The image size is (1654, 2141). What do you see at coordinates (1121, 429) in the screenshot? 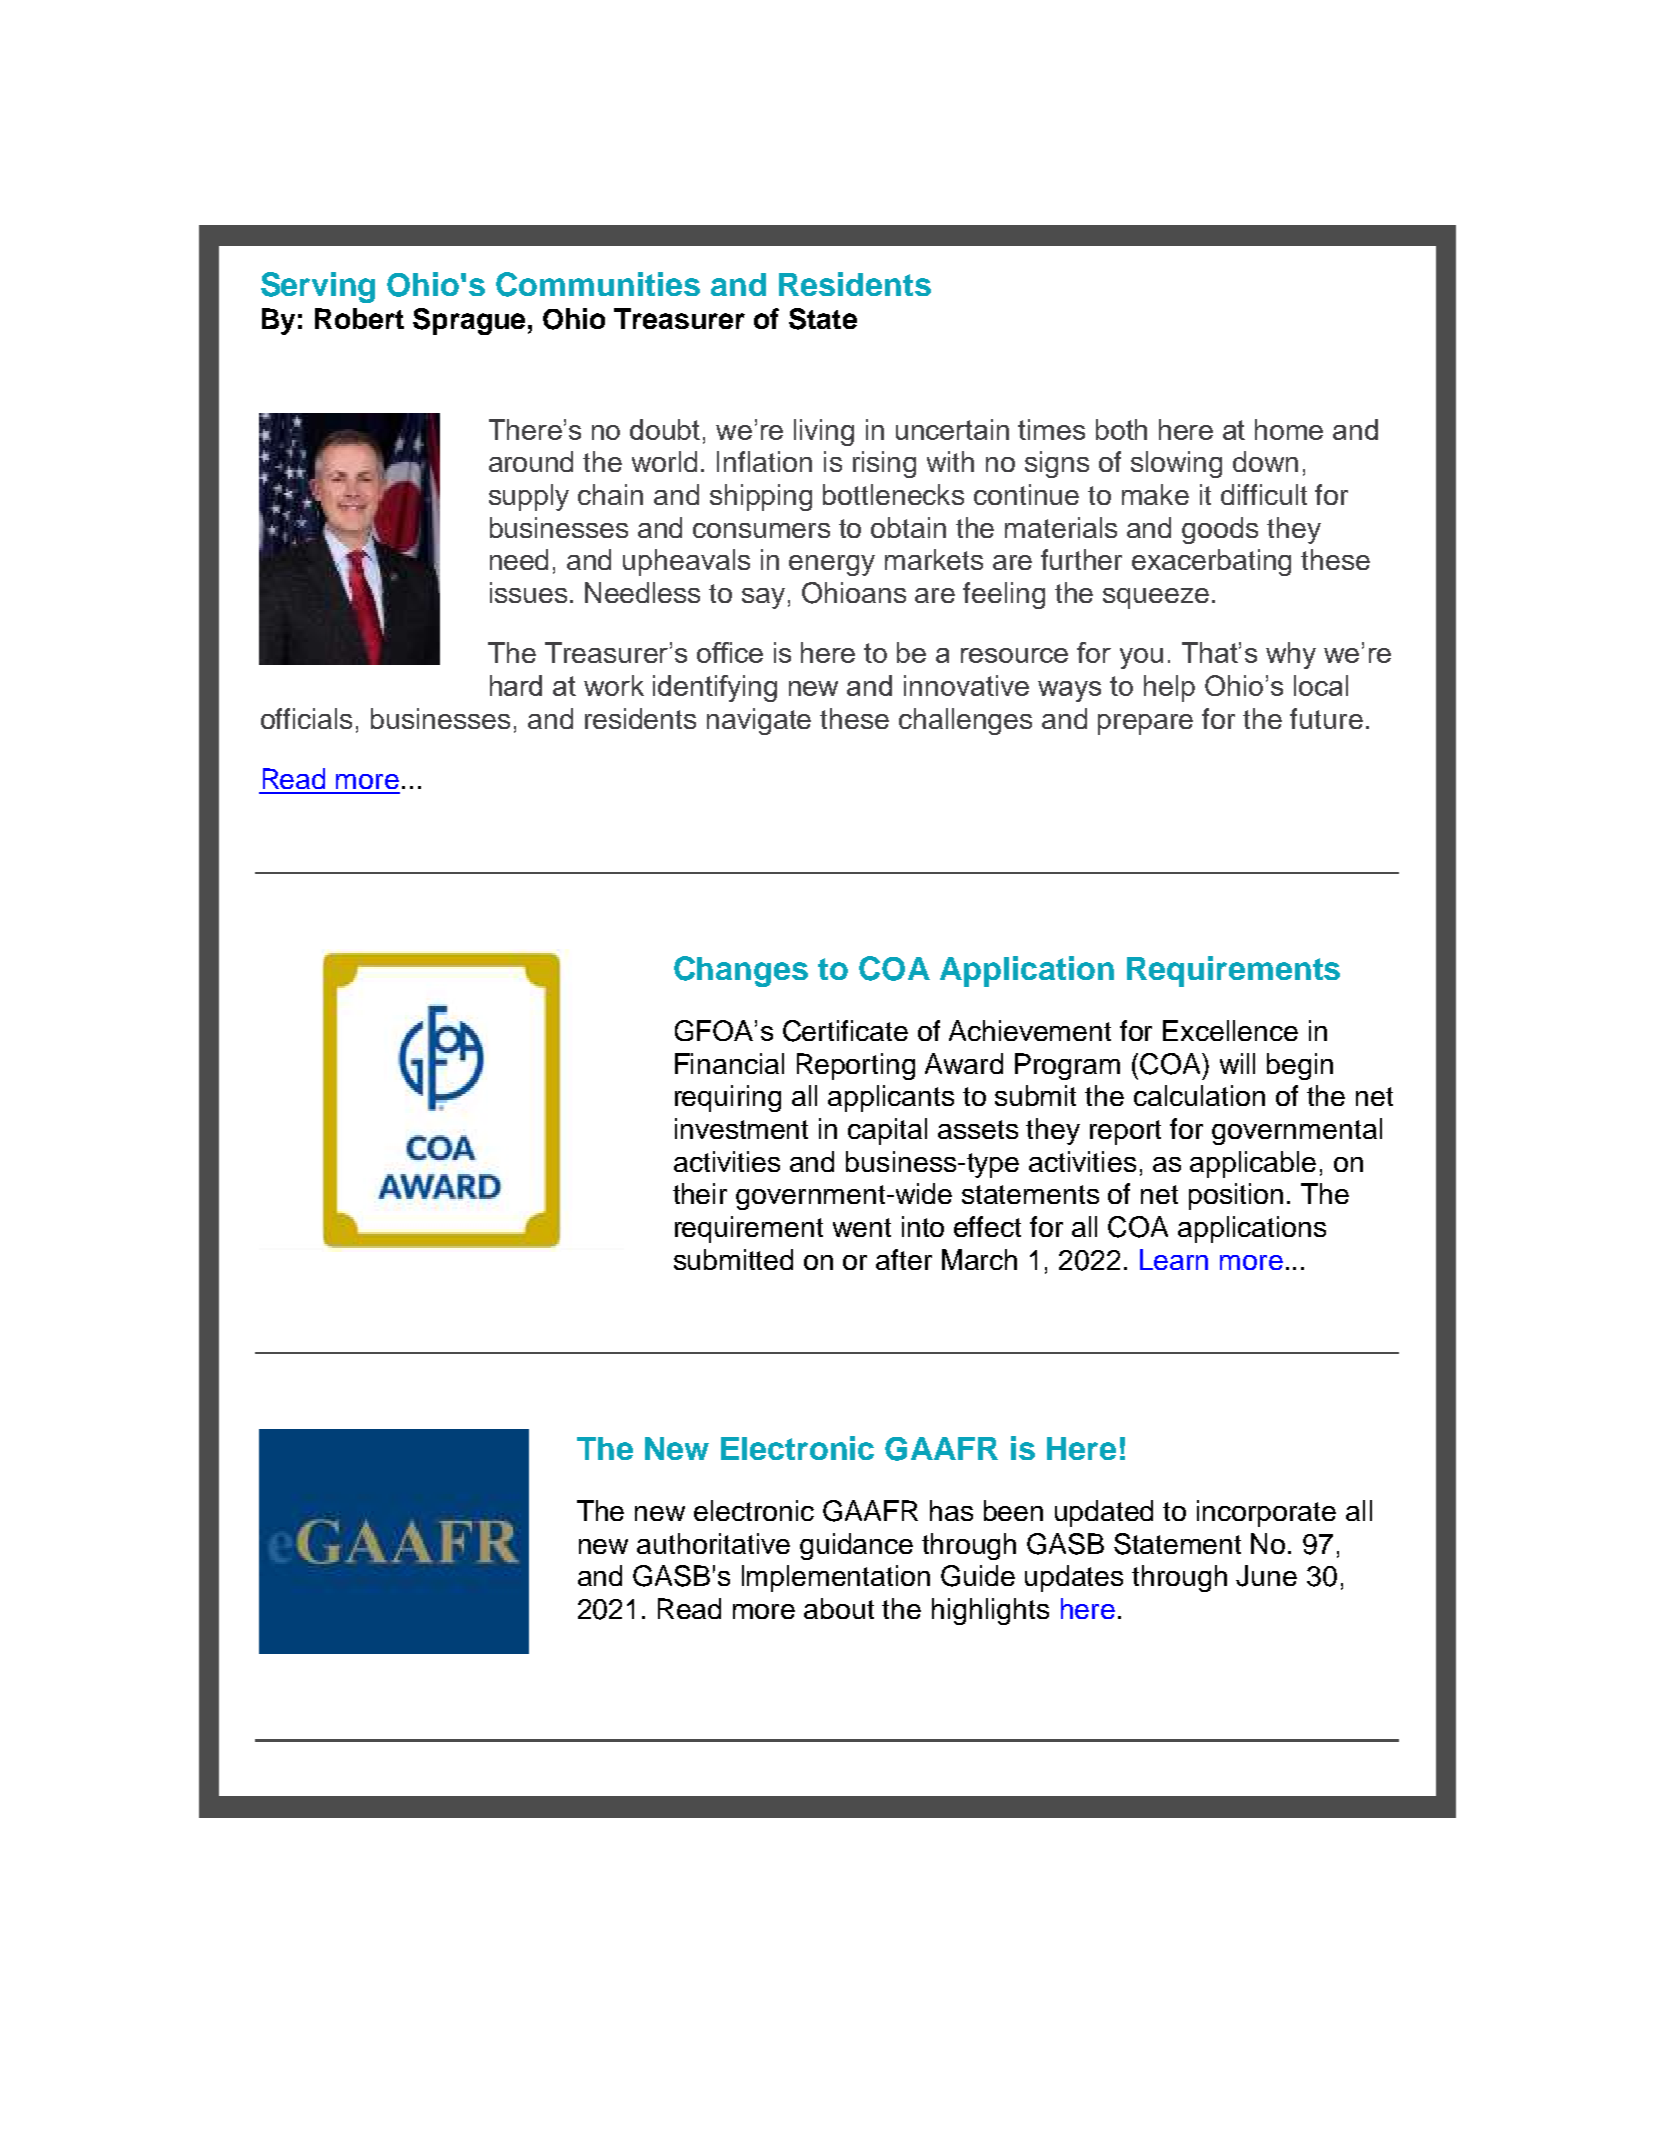
I see `both` at bounding box center [1121, 429].
